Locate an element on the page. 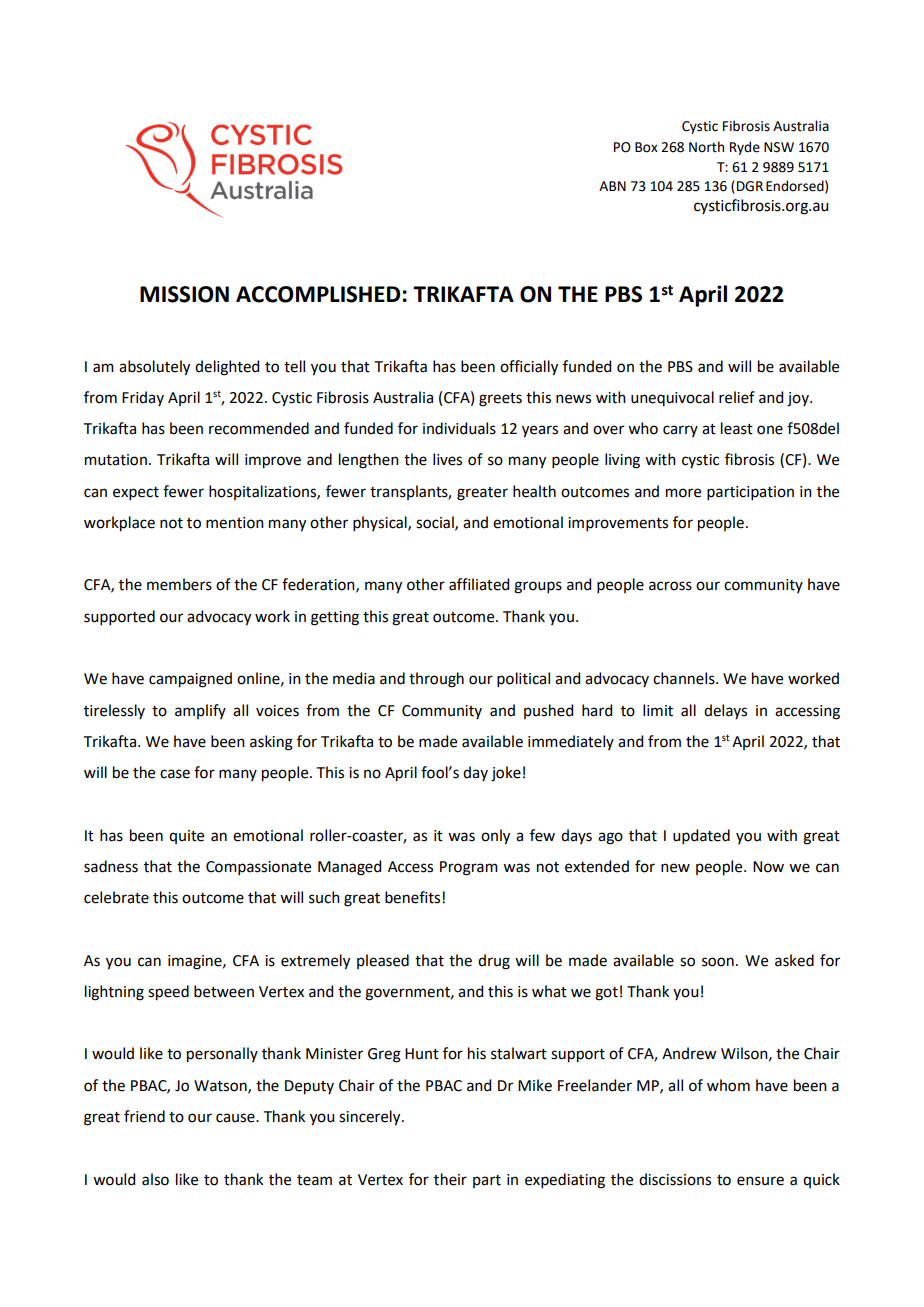 The image size is (924, 1307). affiliated is located at coordinates (479, 584).
